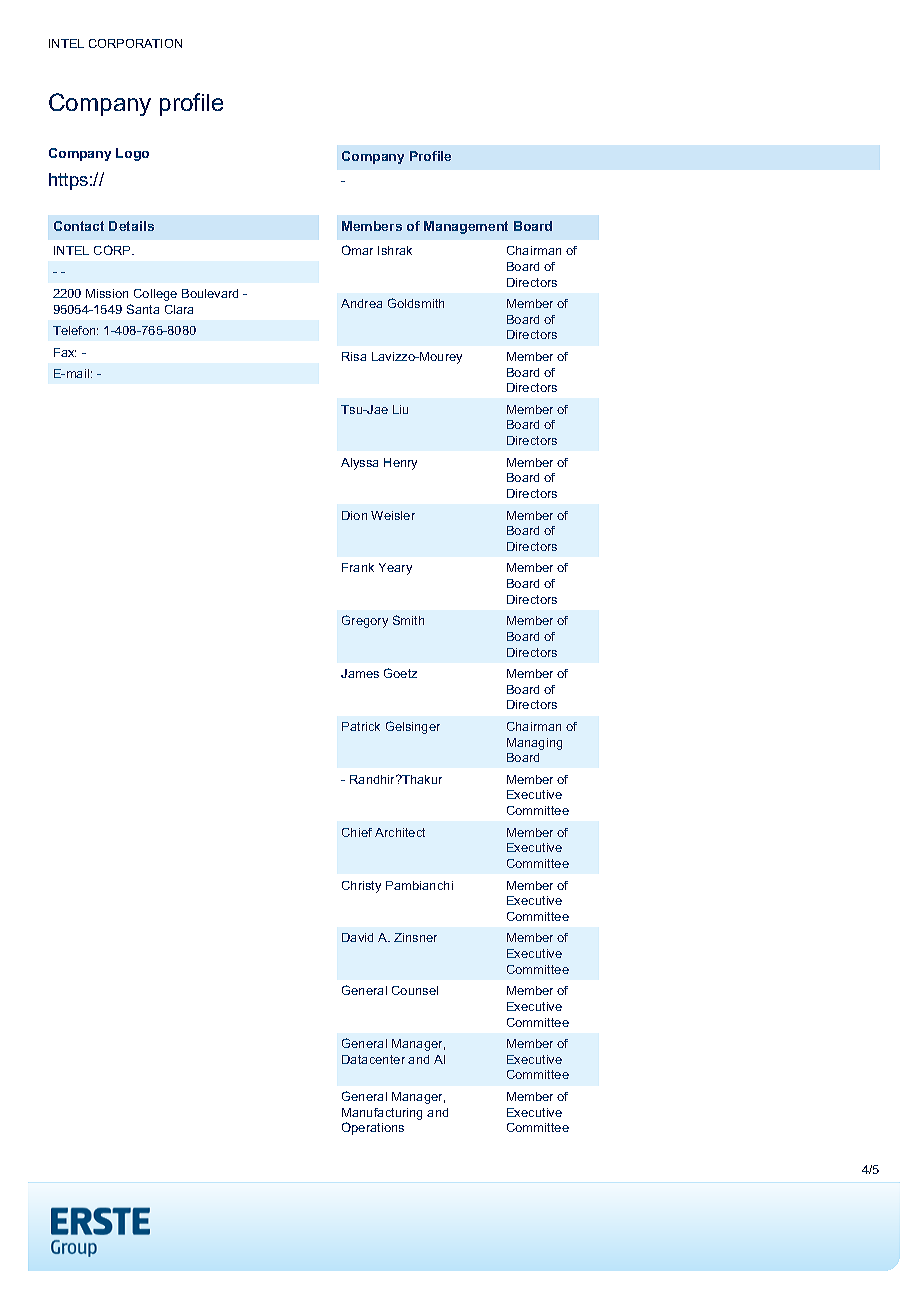 The width and height of the screenshot is (924, 1308). What do you see at coordinates (357, 250) in the screenshot?
I see `Omar` at bounding box center [357, 250].
